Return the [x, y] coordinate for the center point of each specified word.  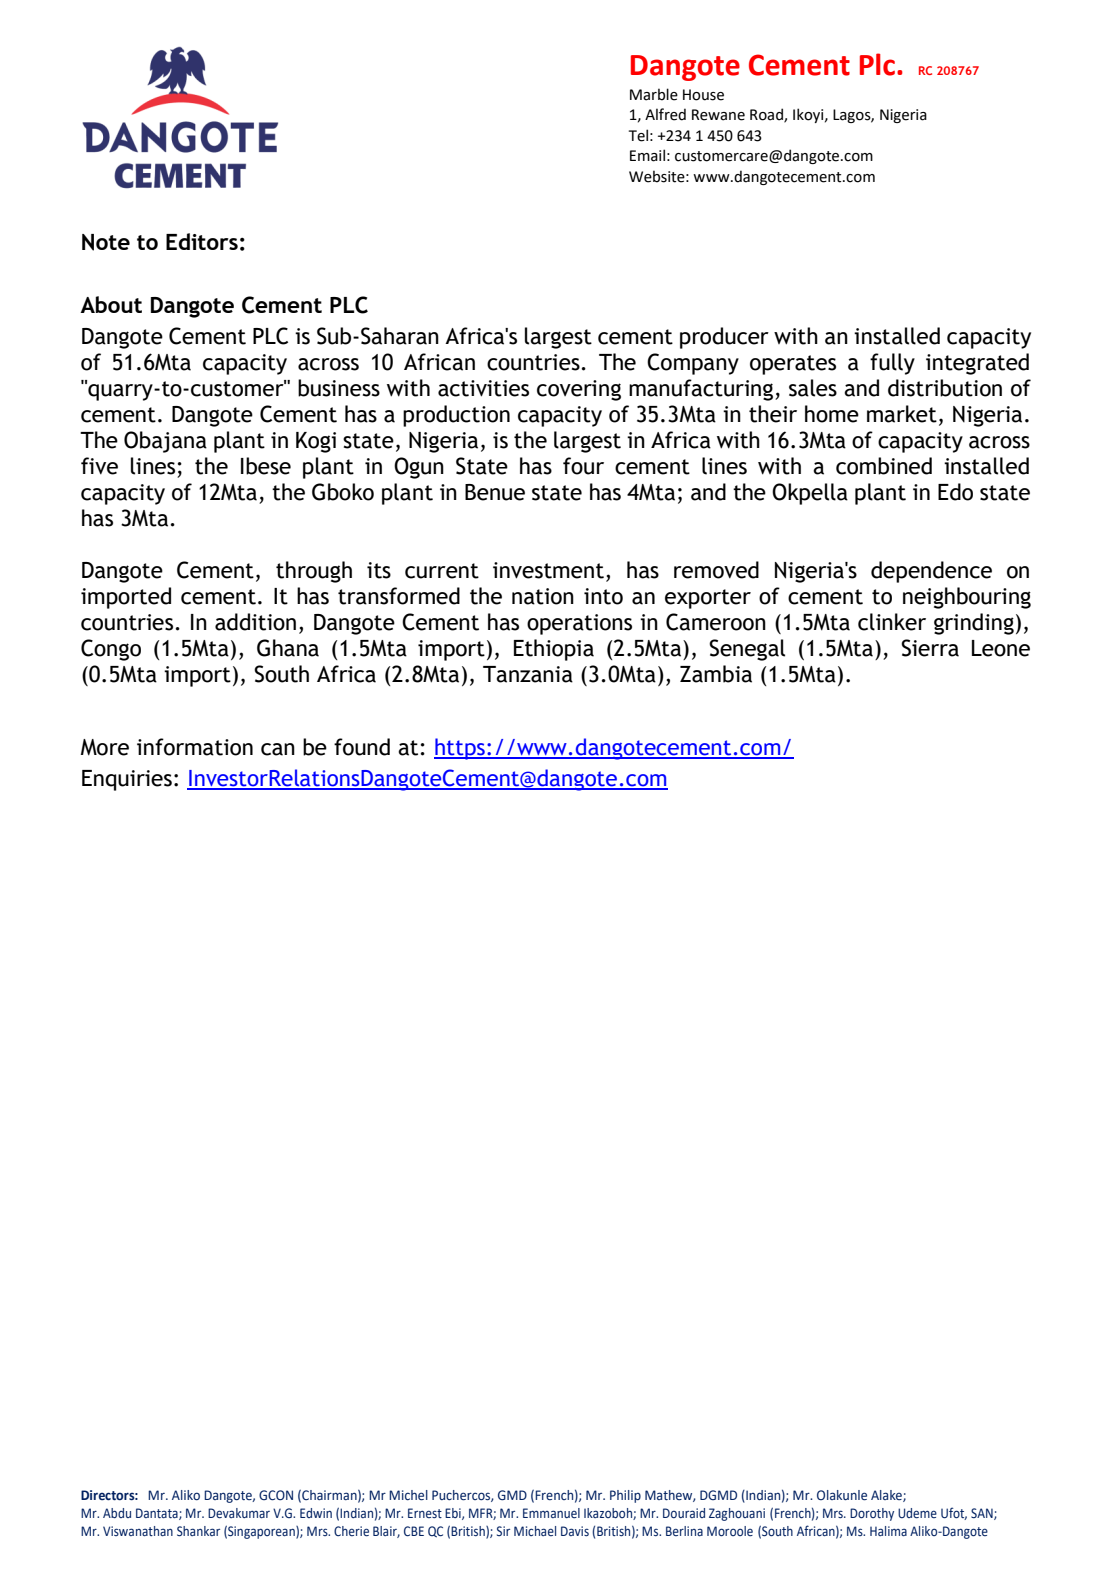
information [195, 747]
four [583, 466]
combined [884, 466]
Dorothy [872, 1514]
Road [767, 115]
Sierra [930, 648]
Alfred [665, 114]
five [99, 466]
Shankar [198, 1531]
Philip [625, 1496]
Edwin [316, 1513]
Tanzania [528, 674]
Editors [202, 241]
